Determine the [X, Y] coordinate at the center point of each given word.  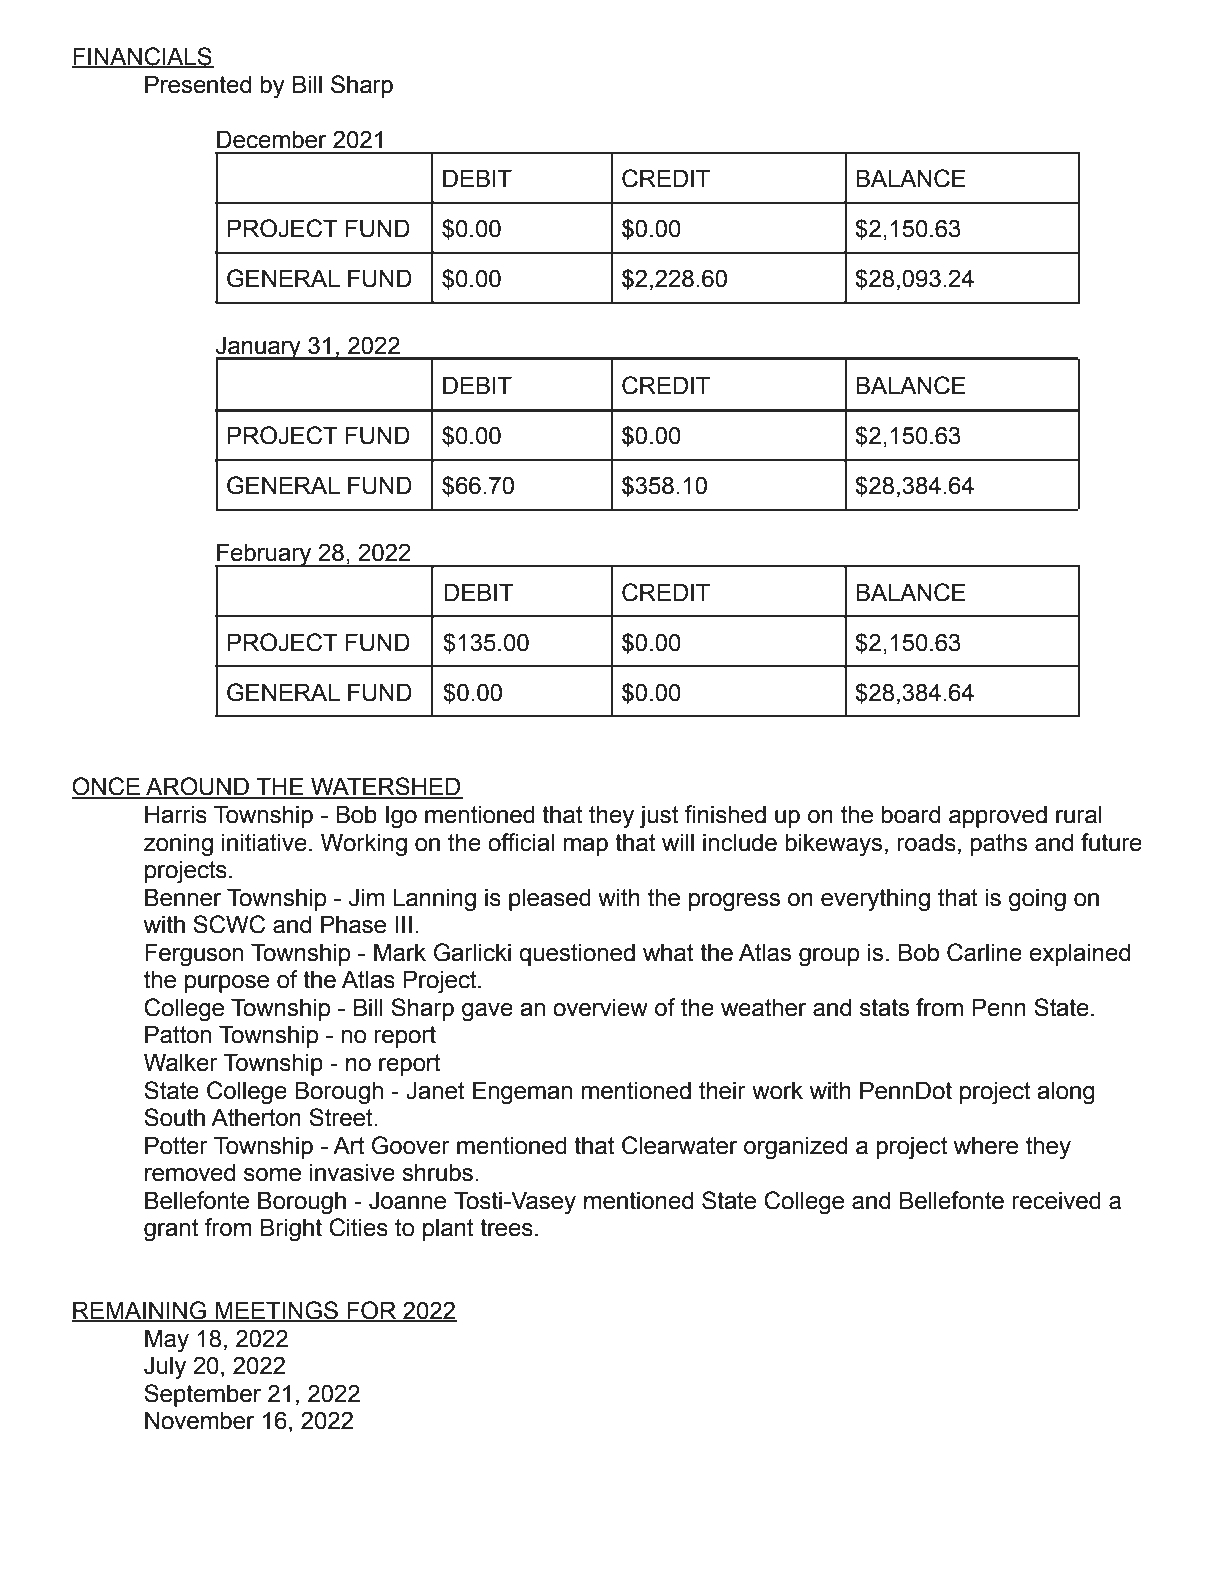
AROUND [197, 787]
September [202, 1395]
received [1056, 1200]
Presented [198, 84]
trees [506, 1228]
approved [998, 816]
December [271, 139]
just [659, 817]
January [259, 349]
